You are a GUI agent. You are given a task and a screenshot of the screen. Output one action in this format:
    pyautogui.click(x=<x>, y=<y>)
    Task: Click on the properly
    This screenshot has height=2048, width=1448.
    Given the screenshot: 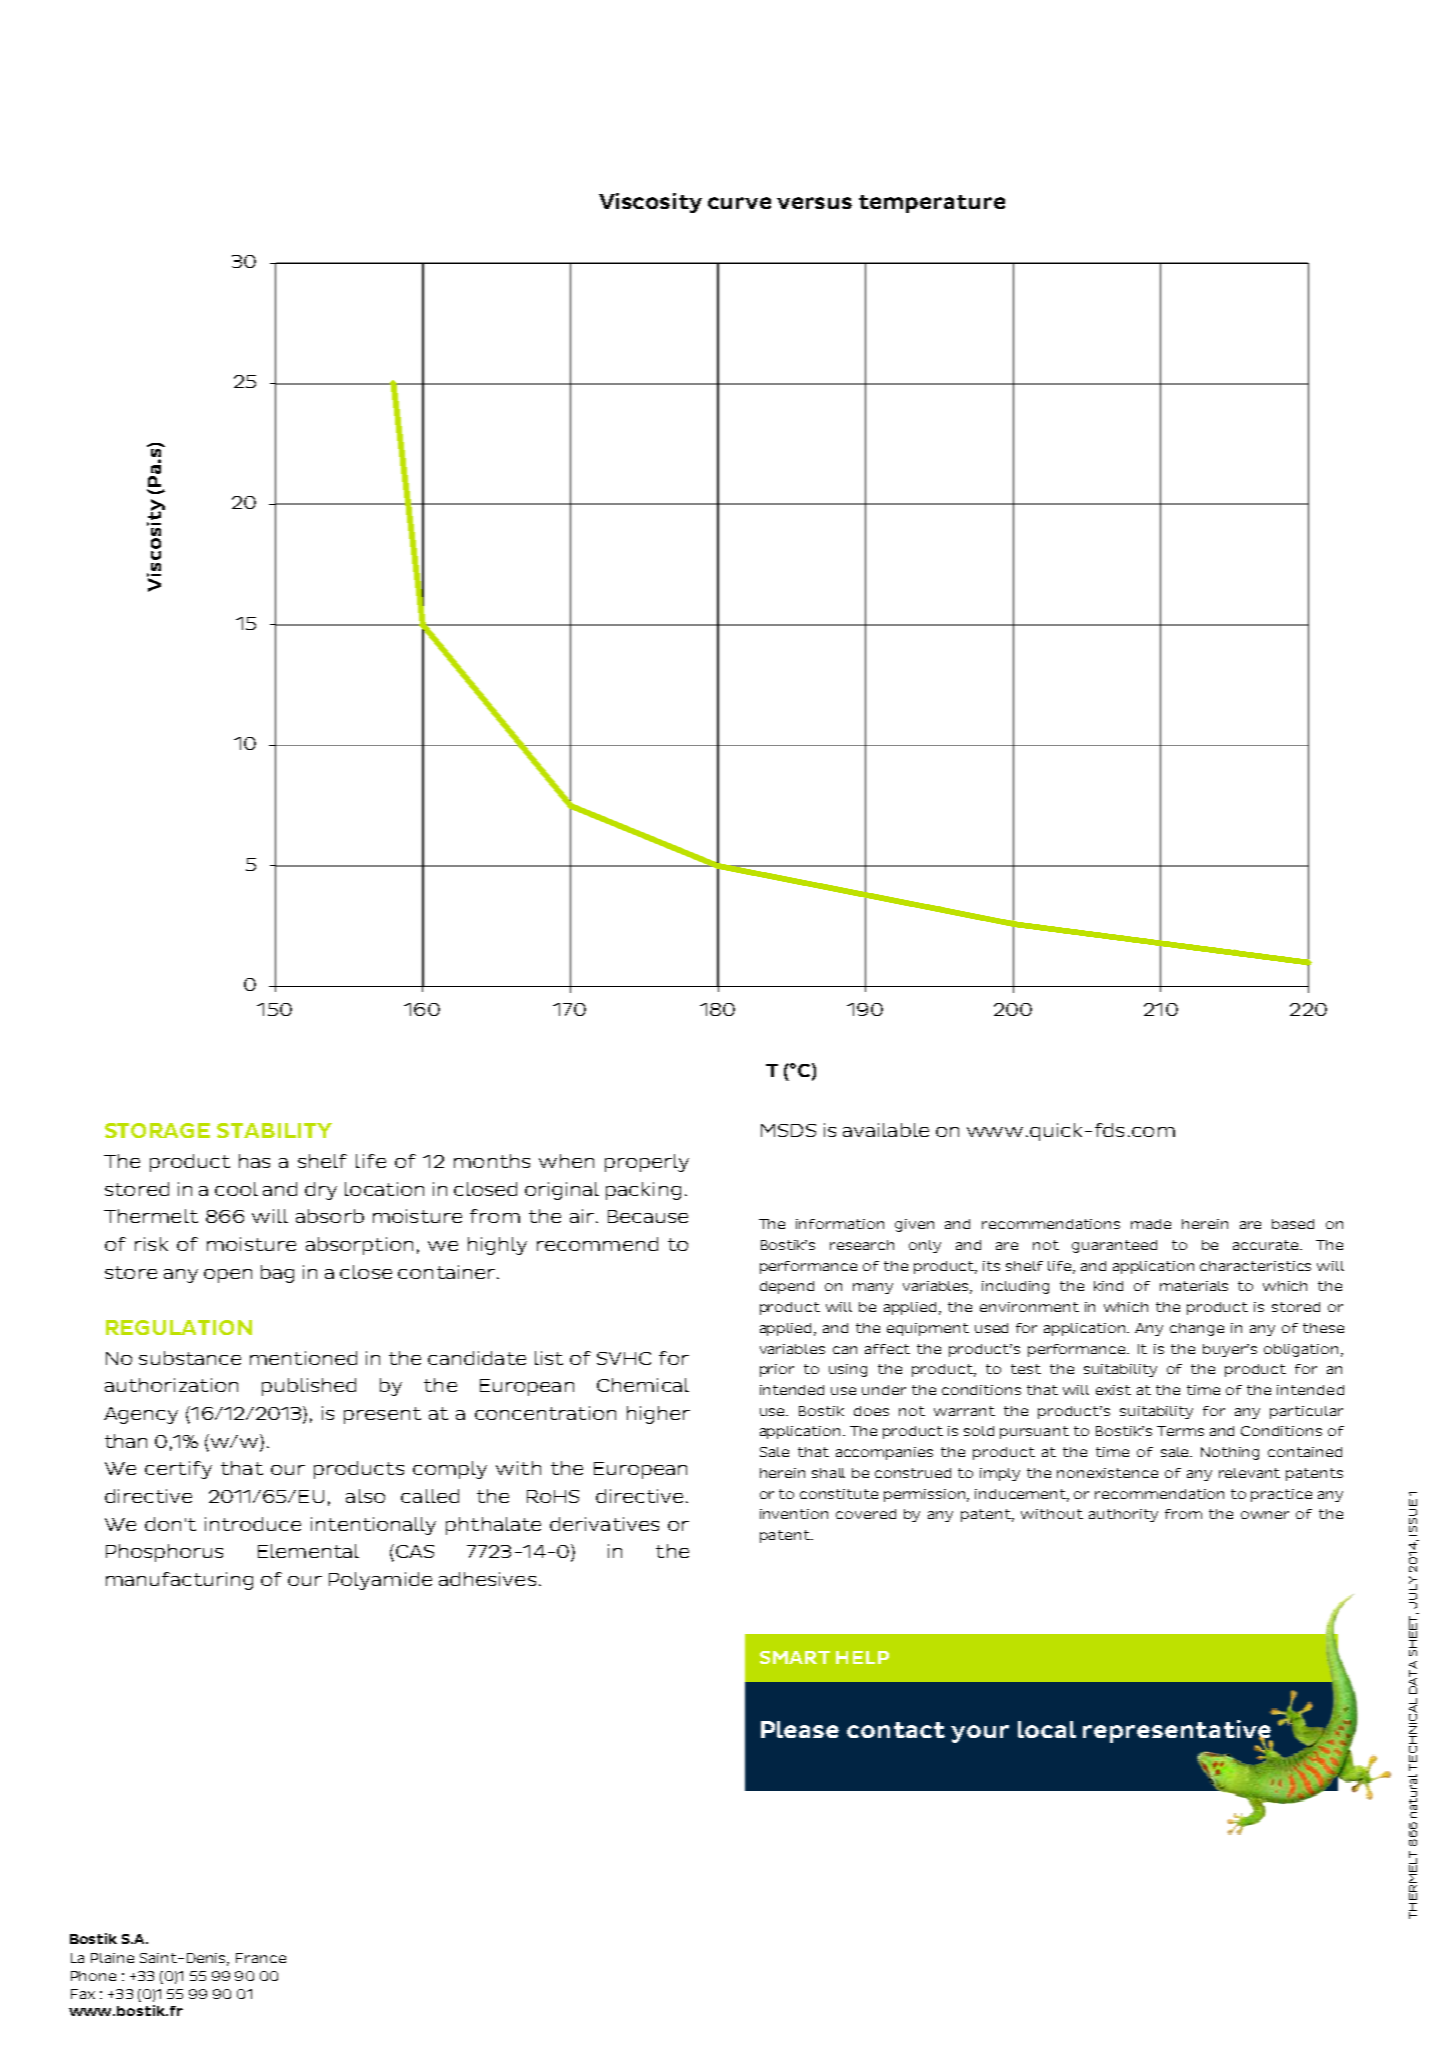 What is the action you would take?
    pyautogui.click(x=647, y=1163)
